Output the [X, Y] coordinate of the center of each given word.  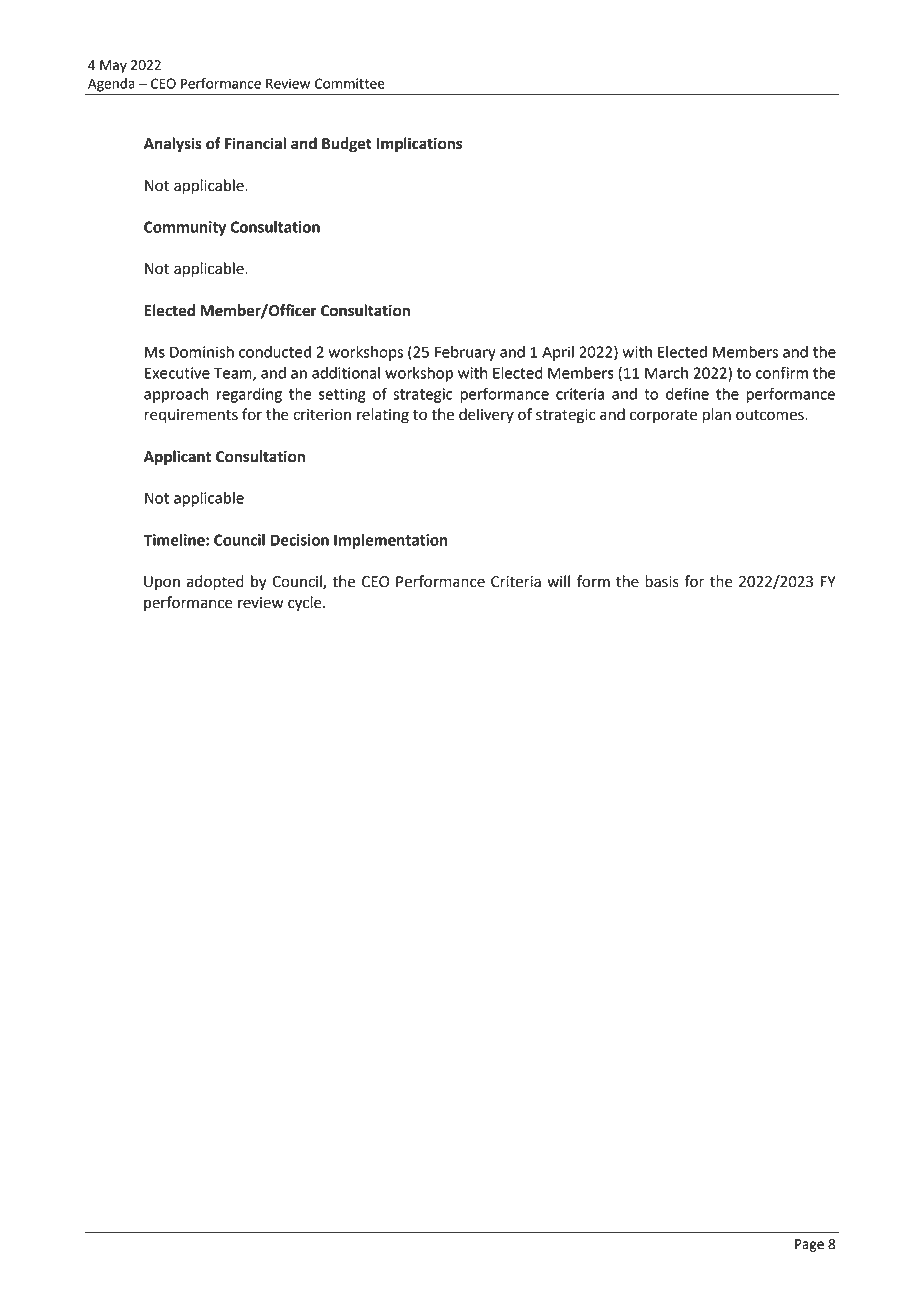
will [558, 581]
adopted [215, 583]
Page [809, 1245]
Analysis [173, 145]
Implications [419, 145]
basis [662, 581]
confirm [782, 372]
